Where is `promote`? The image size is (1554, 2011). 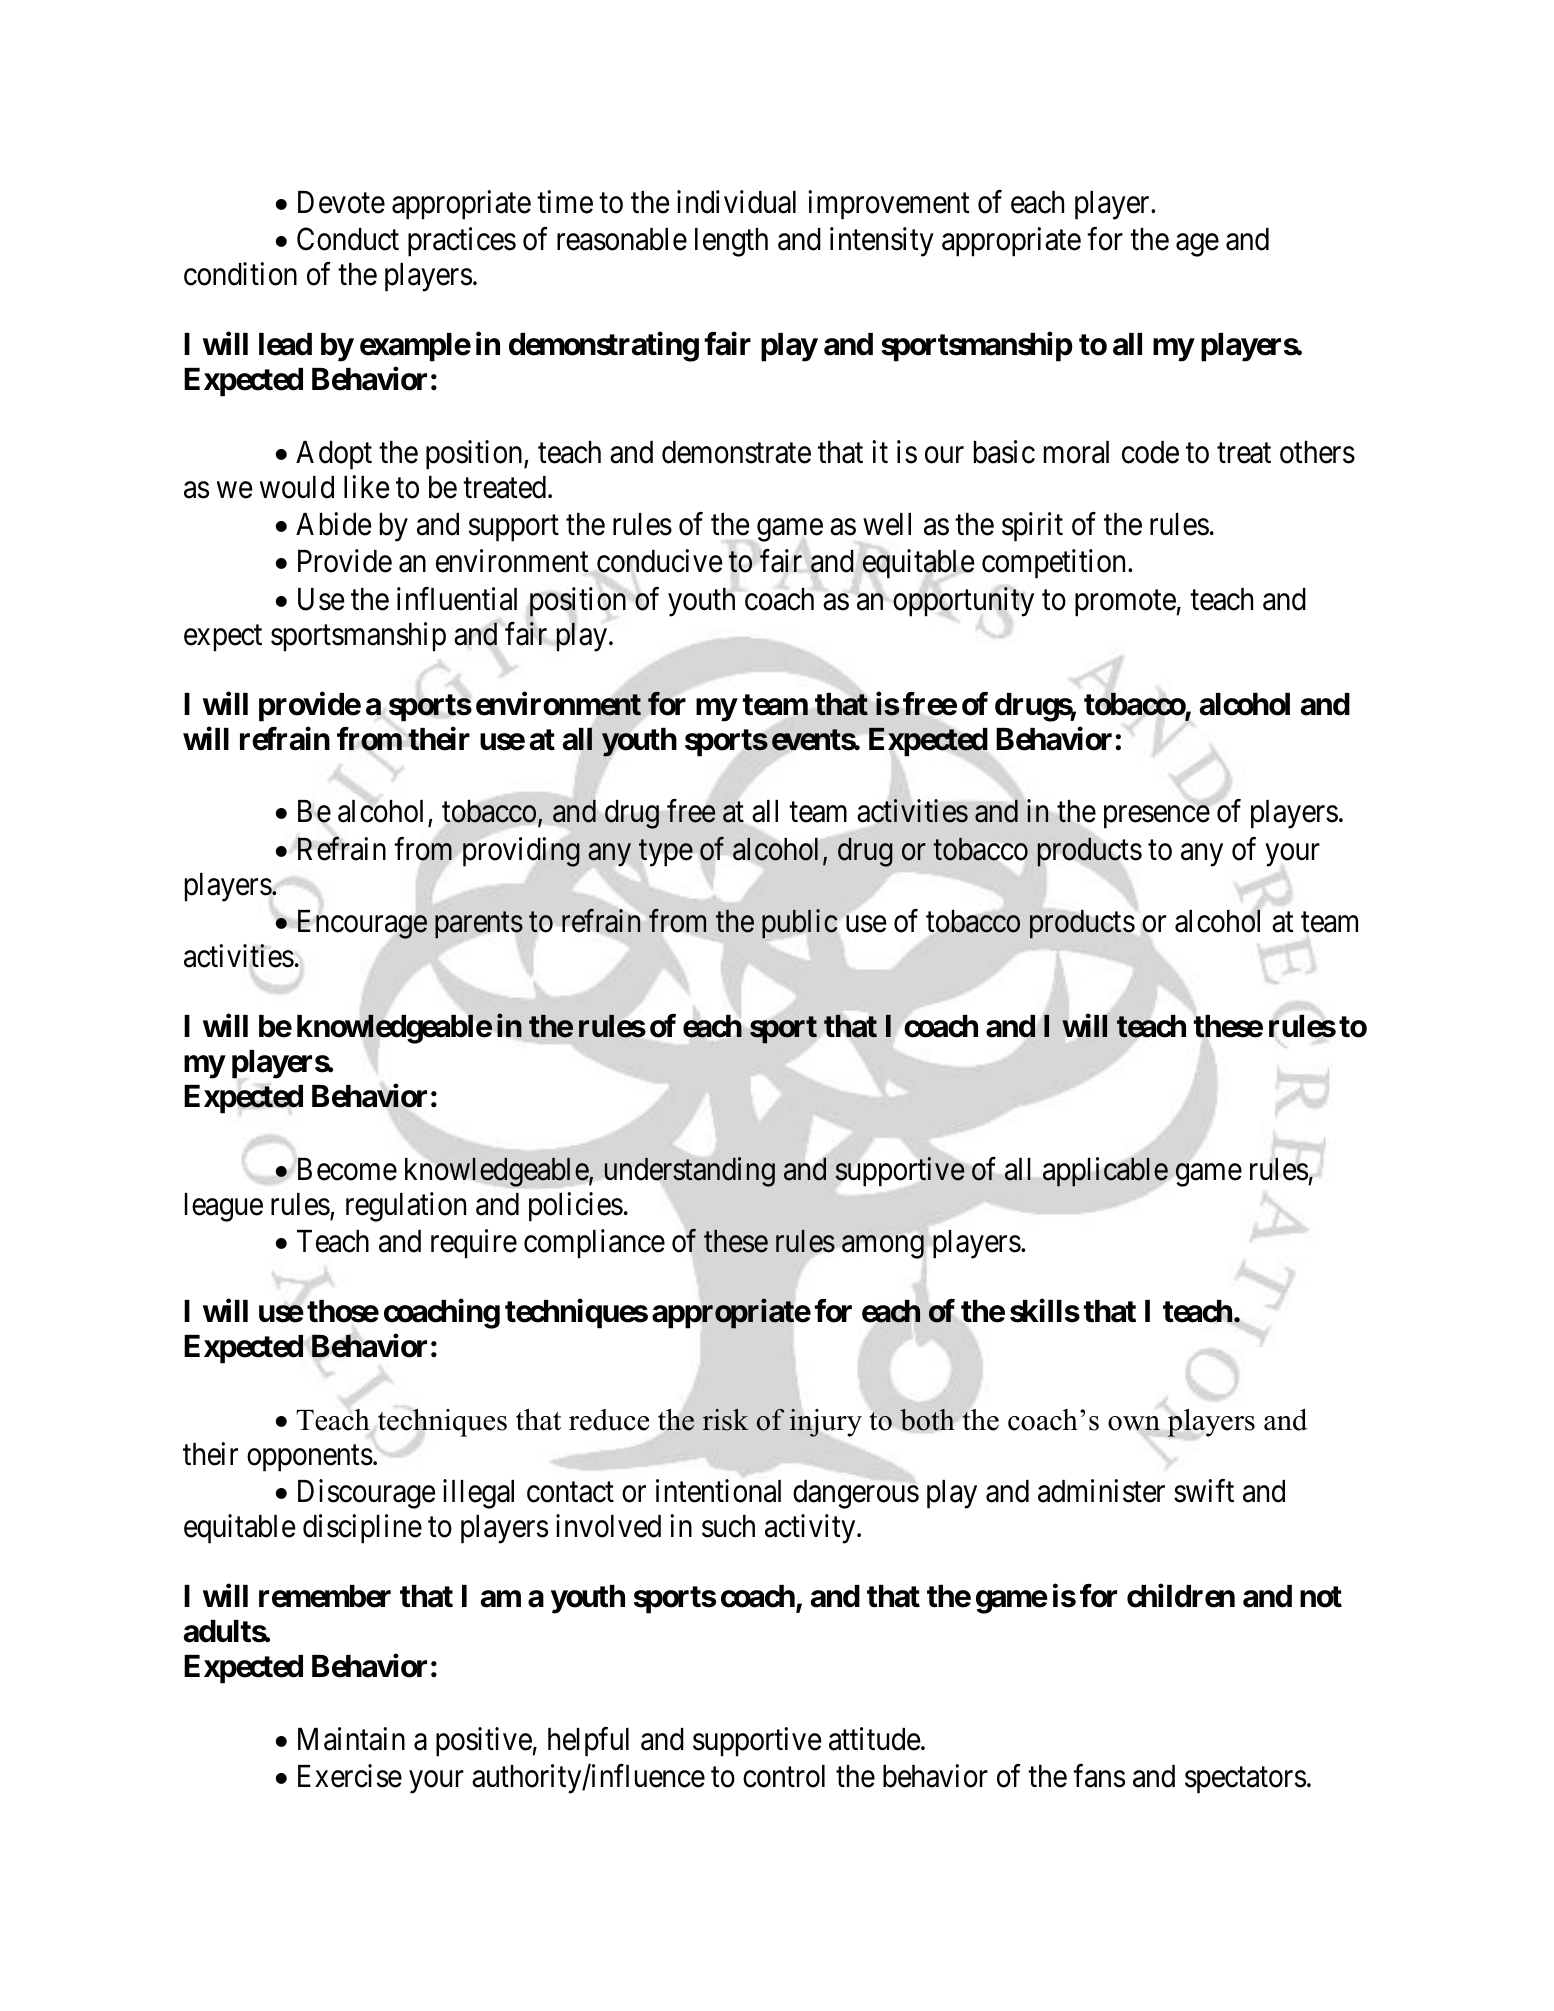
promote is located at coordinates (1126, 603).
